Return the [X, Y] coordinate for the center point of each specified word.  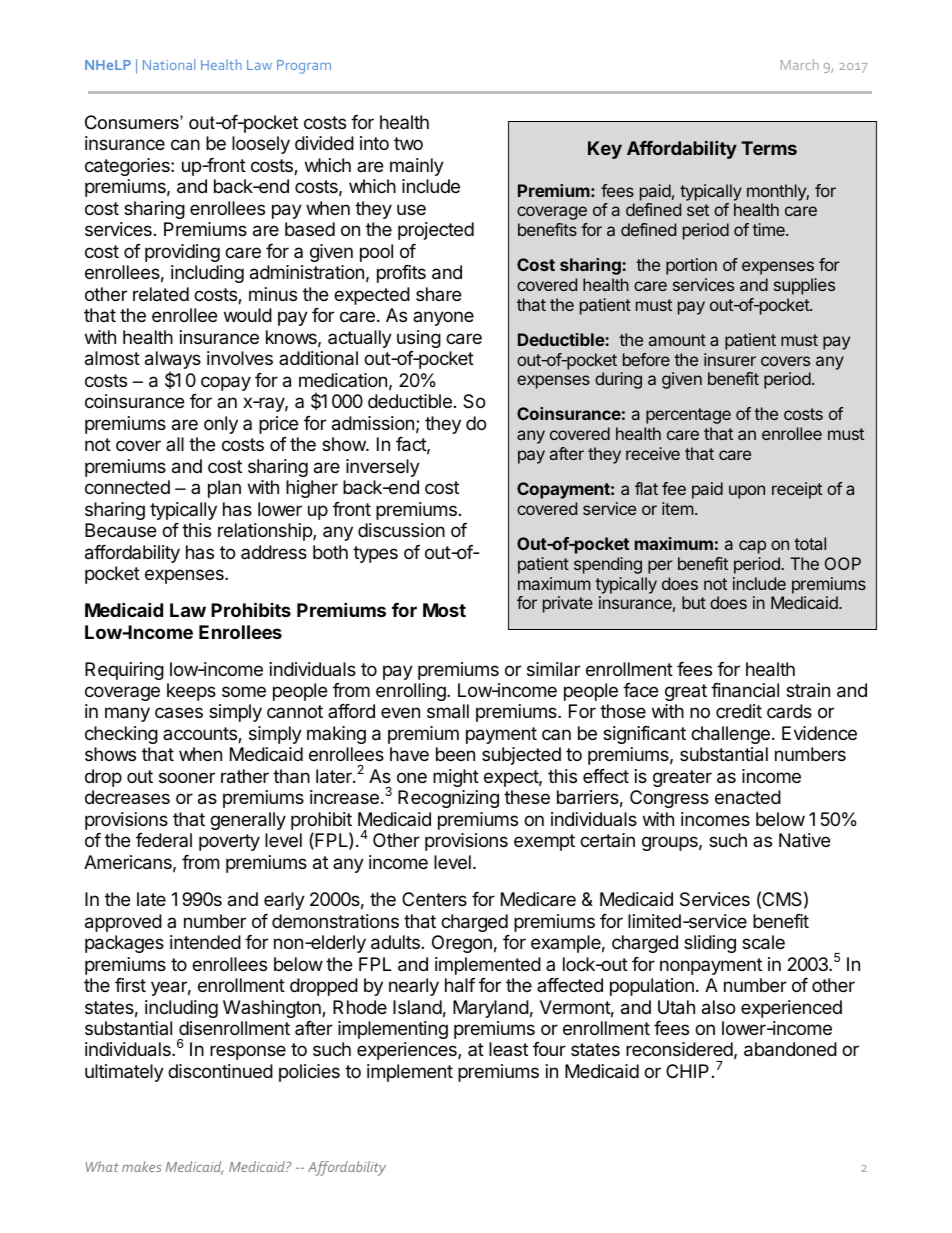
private [568, 604]
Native [804, 840]
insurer [730, 359]
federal [164, 840]
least [508, 1049]
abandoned [790, 1049]
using [419, 339]
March [800, 64]
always [173, 361]
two [408, 143]
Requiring [124, 671]
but [694, 602]
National [169, 64]
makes [142, 1166]
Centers [434, 899]
